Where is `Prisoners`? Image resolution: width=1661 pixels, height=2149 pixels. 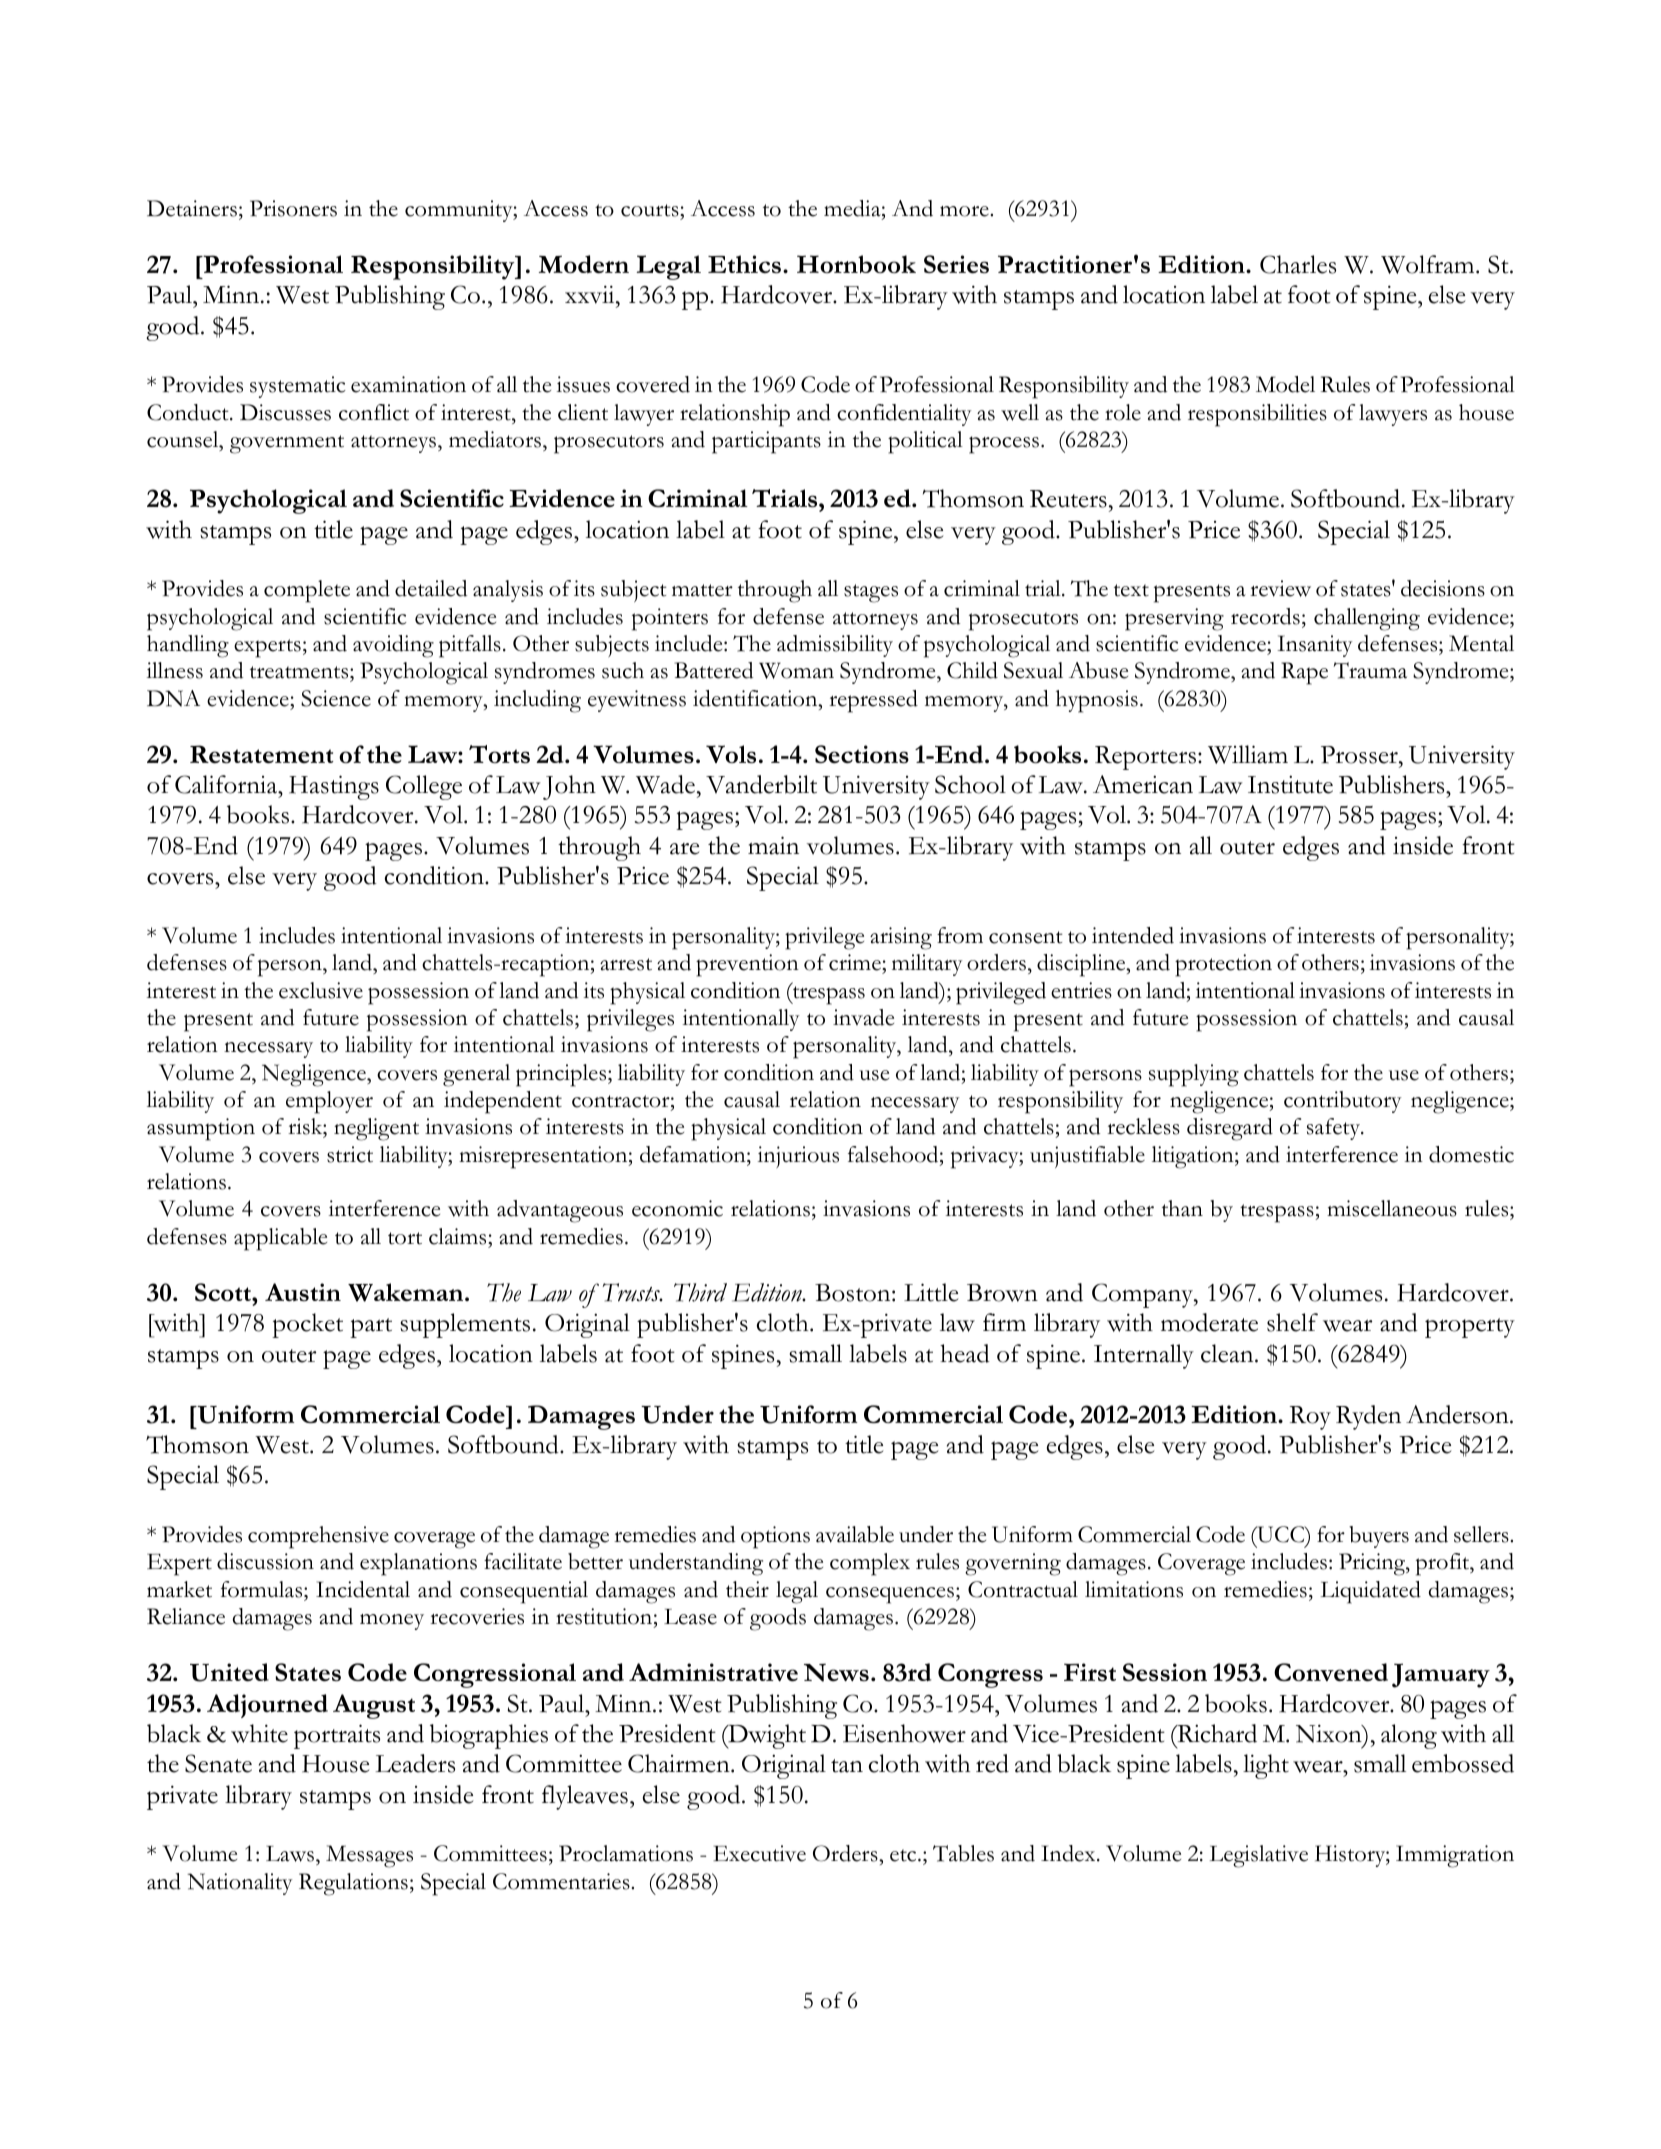 Prisoners is located at coordinates (293, 208).
